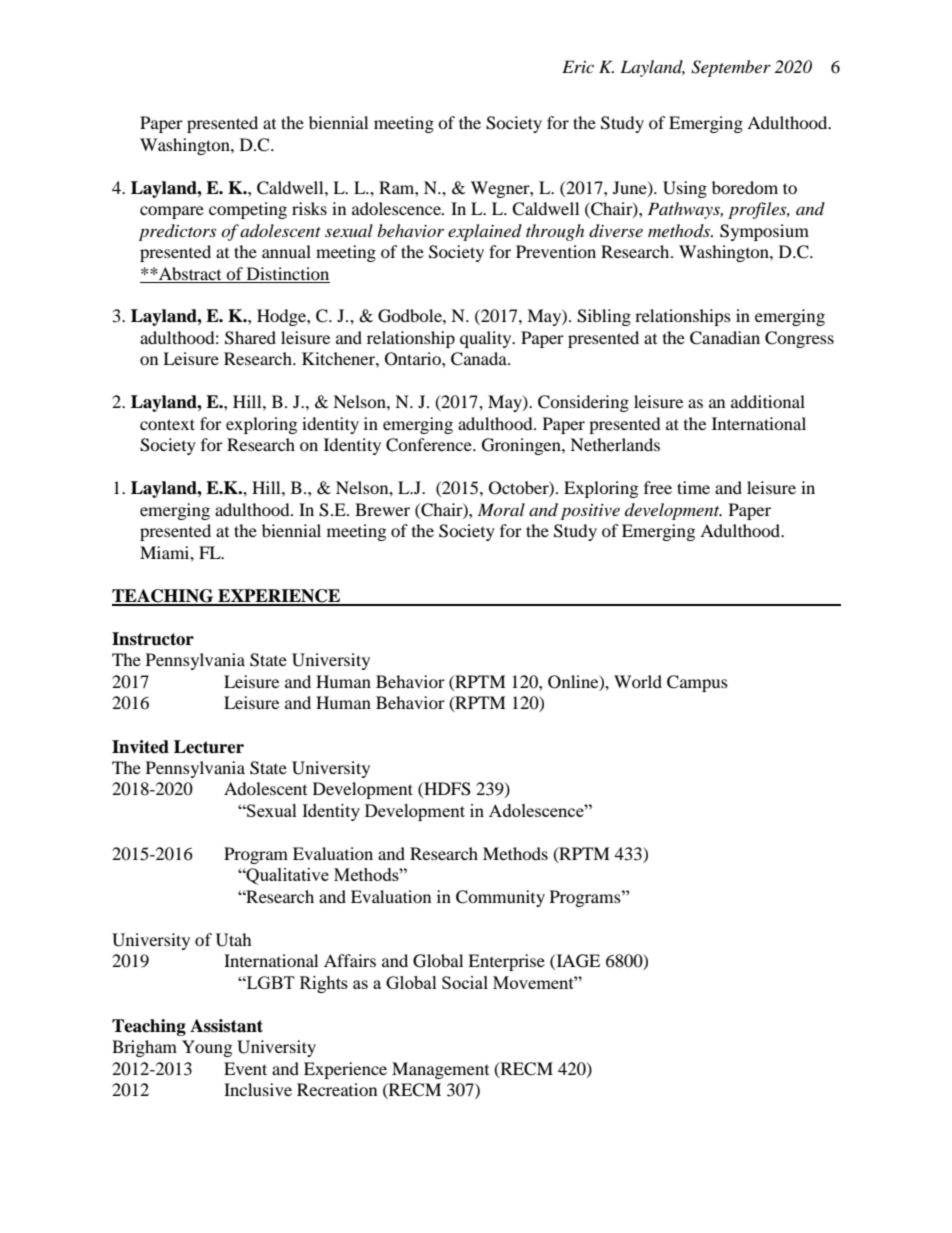 Image resolution: width=952 pixels, height=1233 pixels. Describe the element at coordinates (248, 210) in the document. I see `competing` at that location.
